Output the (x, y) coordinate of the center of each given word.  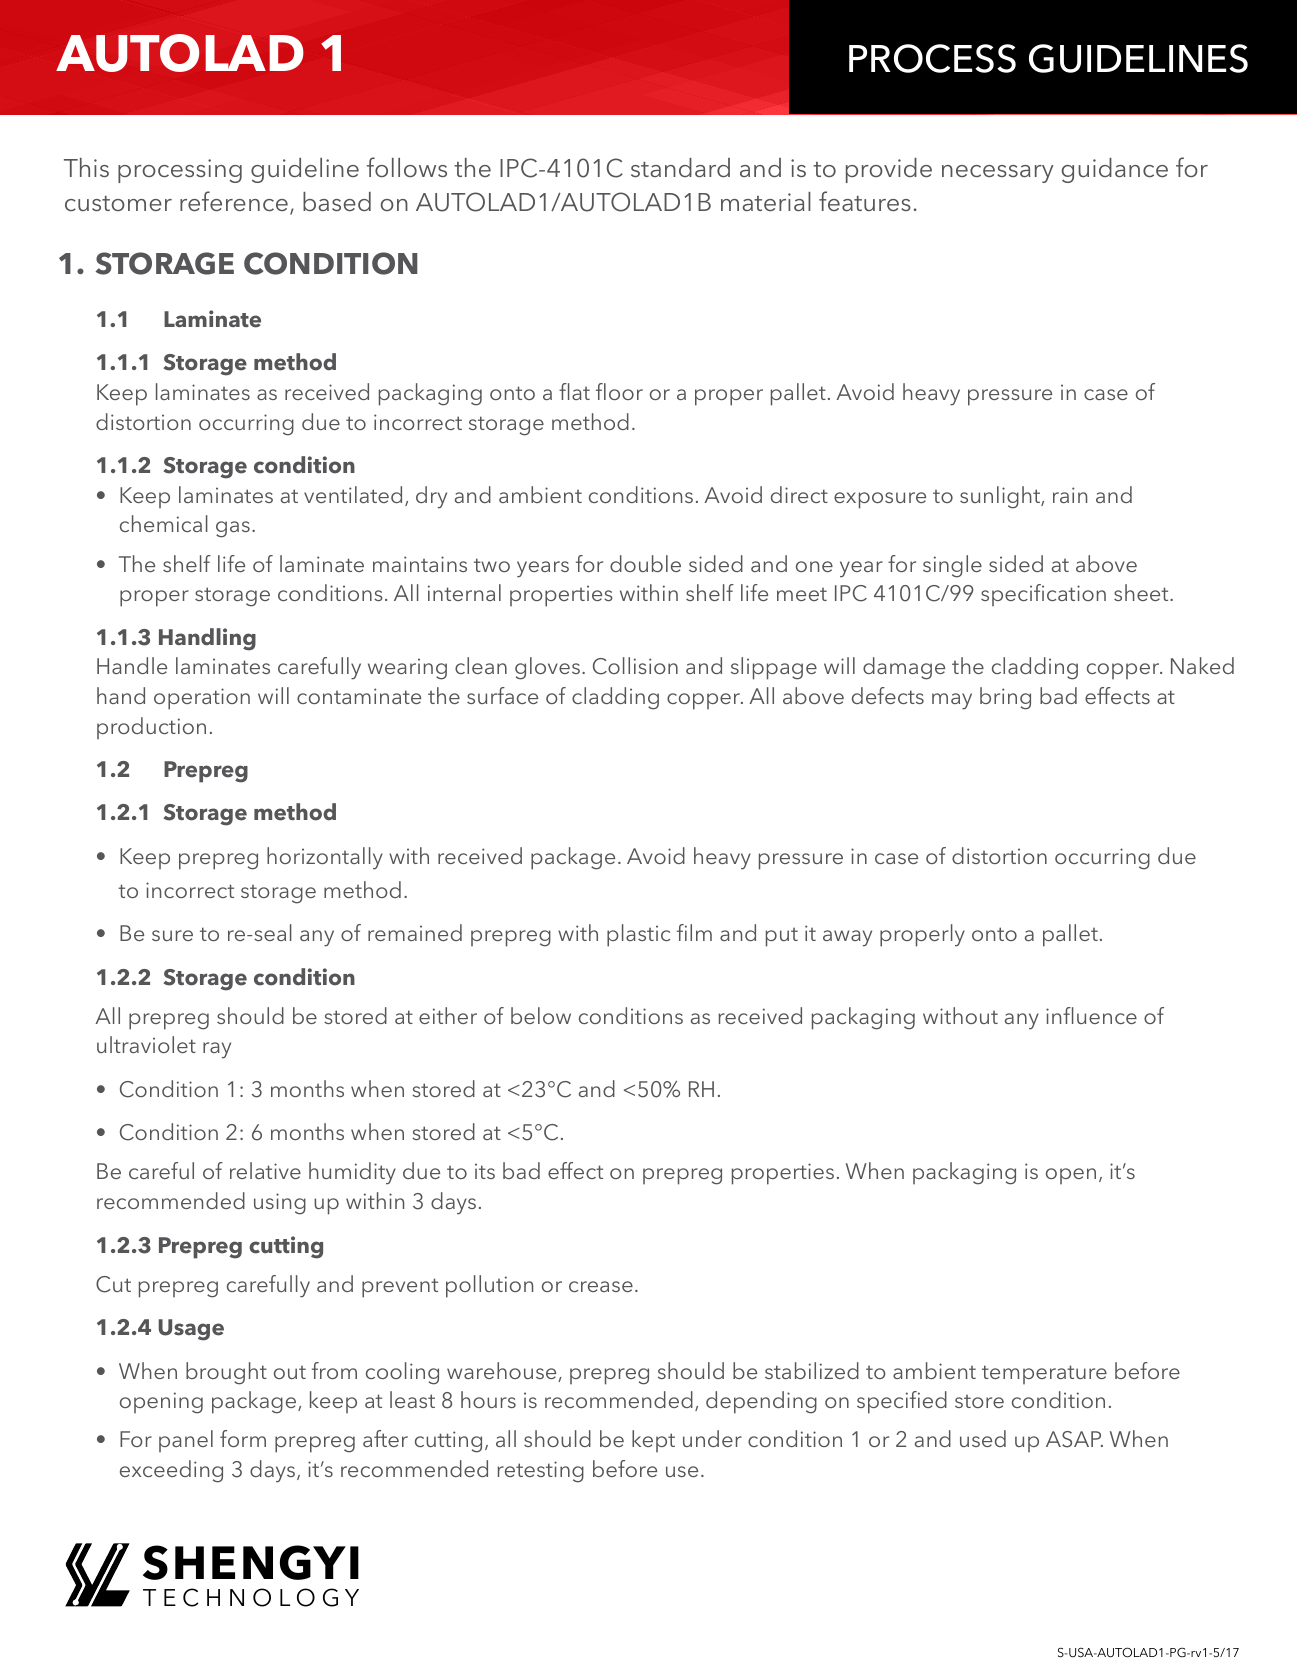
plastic (638, 935)
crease (601, 1286)
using (280, 1204)
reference (234, 201)
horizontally (325, 858)
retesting (540, 1472)
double (645, 563)
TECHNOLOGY (251, 1597)
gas (233, 529)
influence (1091, 1015)
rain (1070, 495)
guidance (1115, 170)
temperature (1044, 1374)
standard (680, 167)
